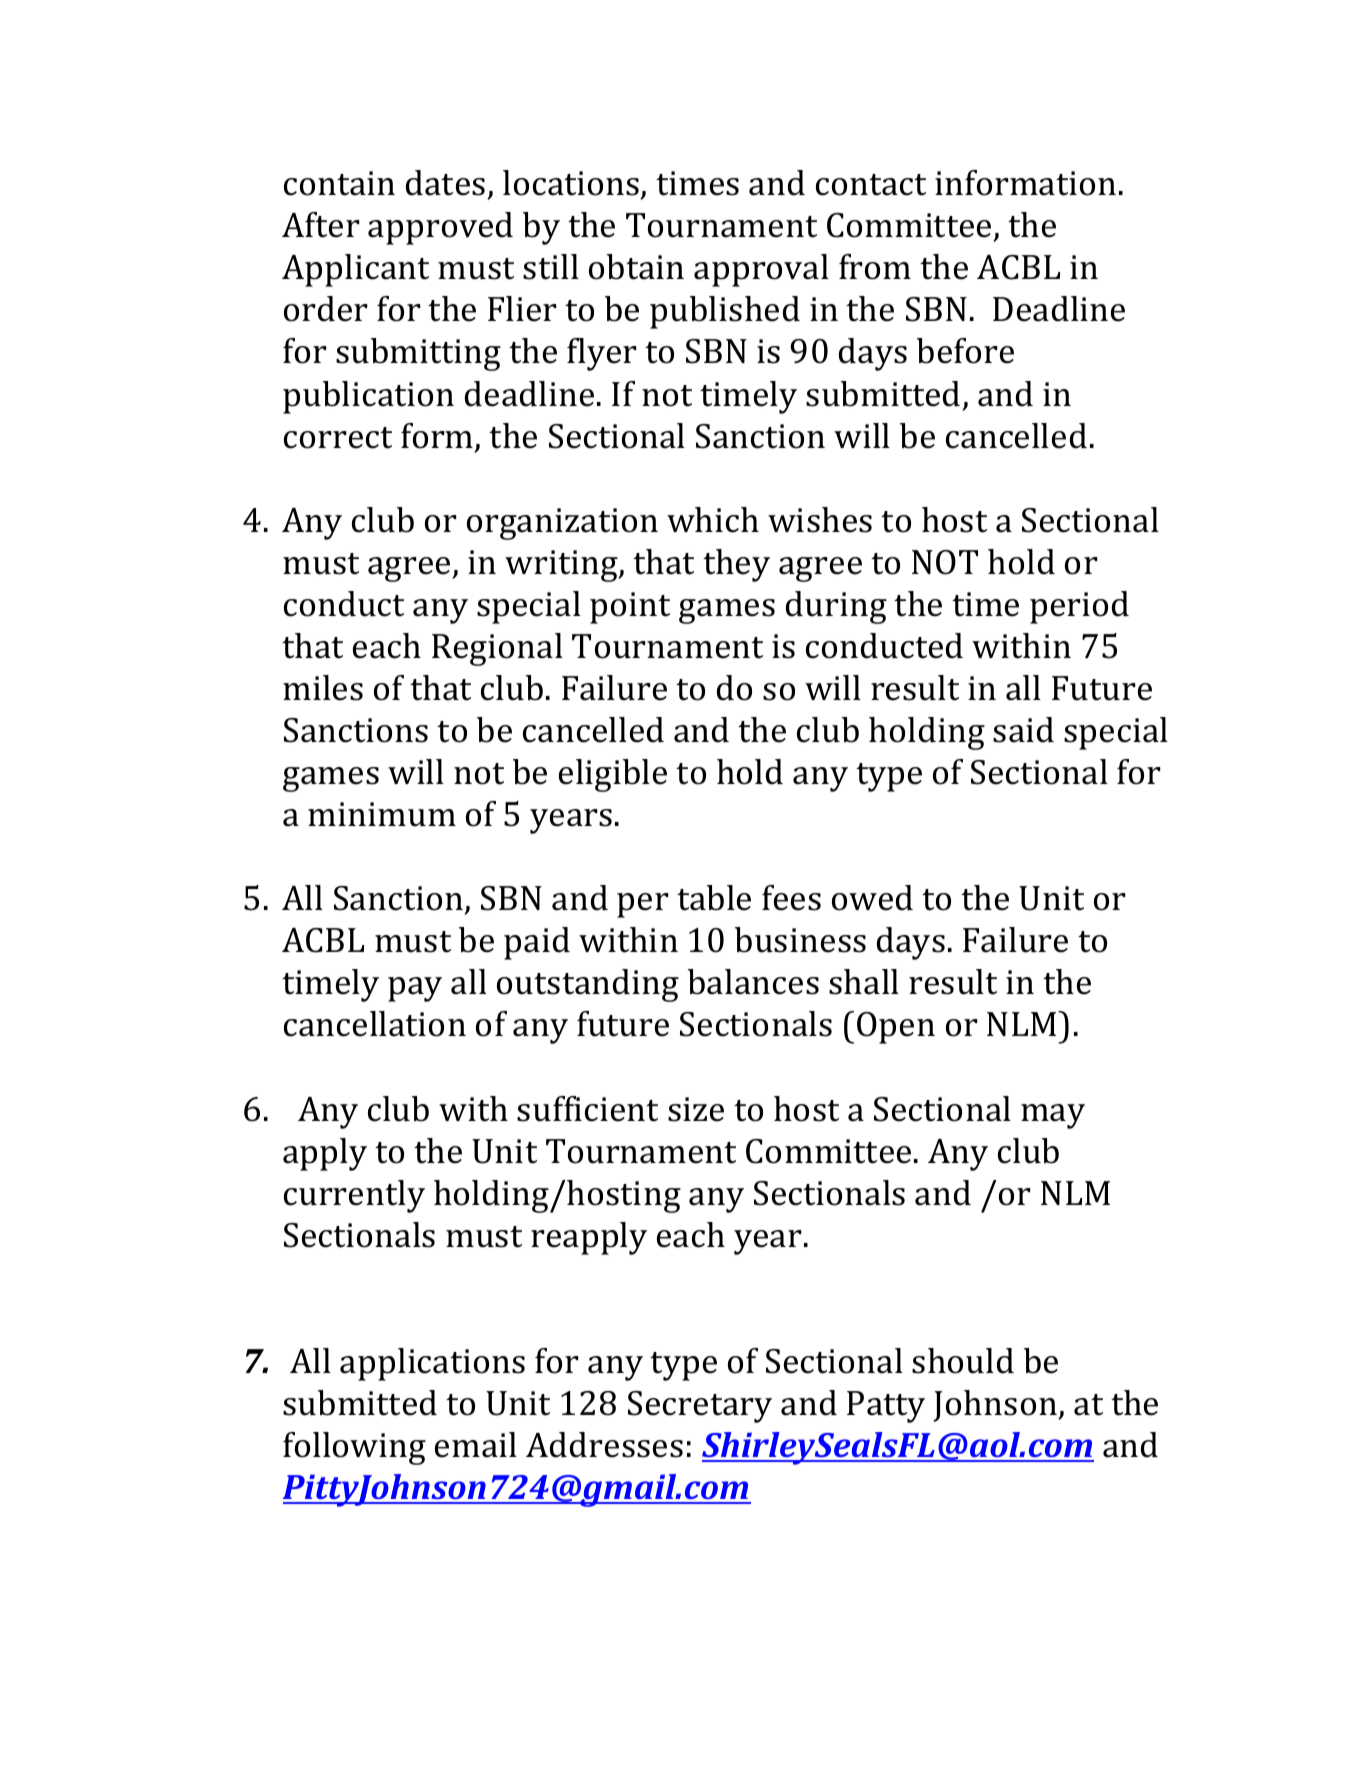  What do you see at coordinates (713, 520) in the image?
I see `which` at bounding box center [713, 520].
